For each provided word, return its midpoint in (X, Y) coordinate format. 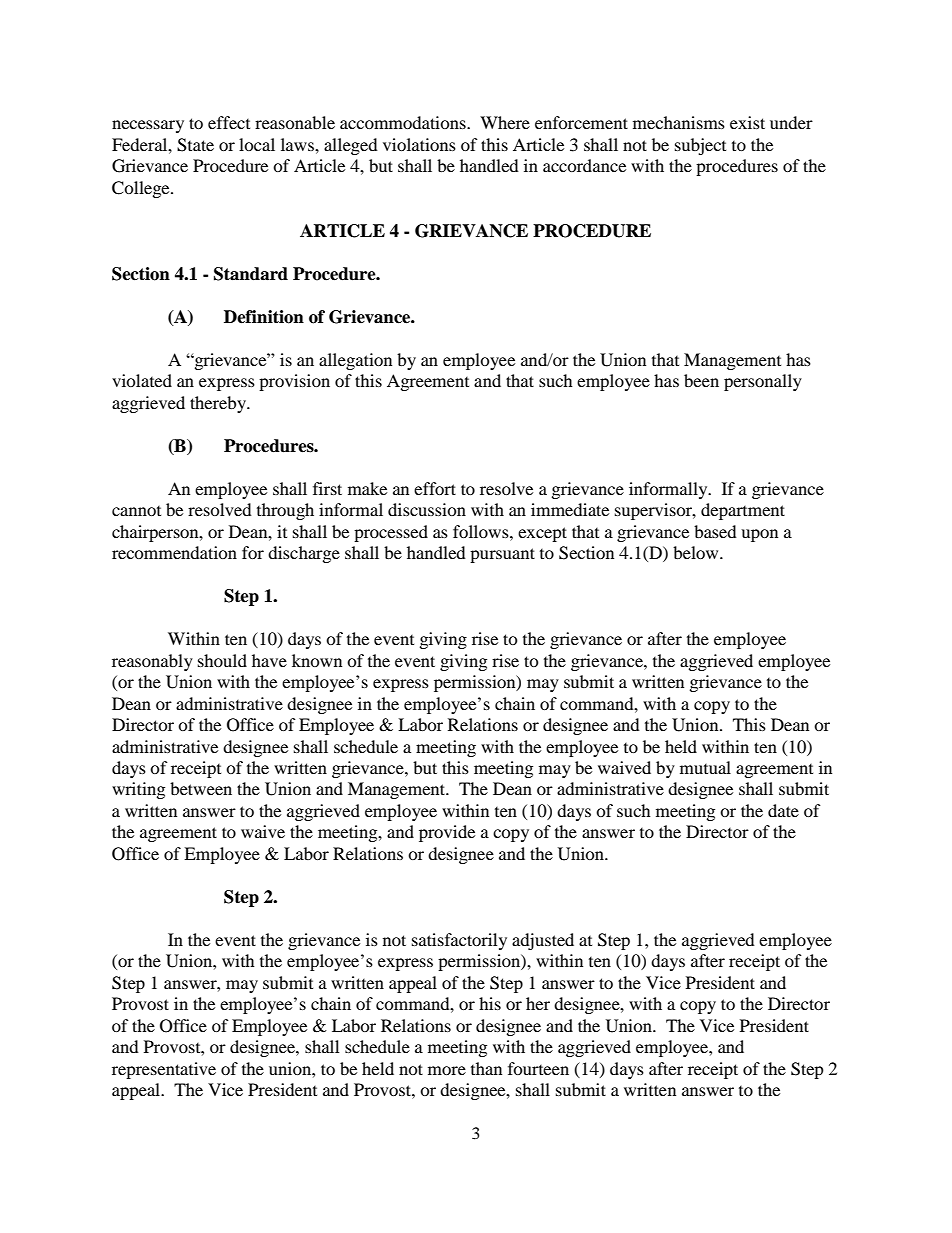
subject (700, 146)
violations (419, 144)
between (201, 788)
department (743, 511)
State (195, 145)
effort (435, 488)
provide (447, 833)
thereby (219, 404)
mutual (705, 767)
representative (164, 1070)
